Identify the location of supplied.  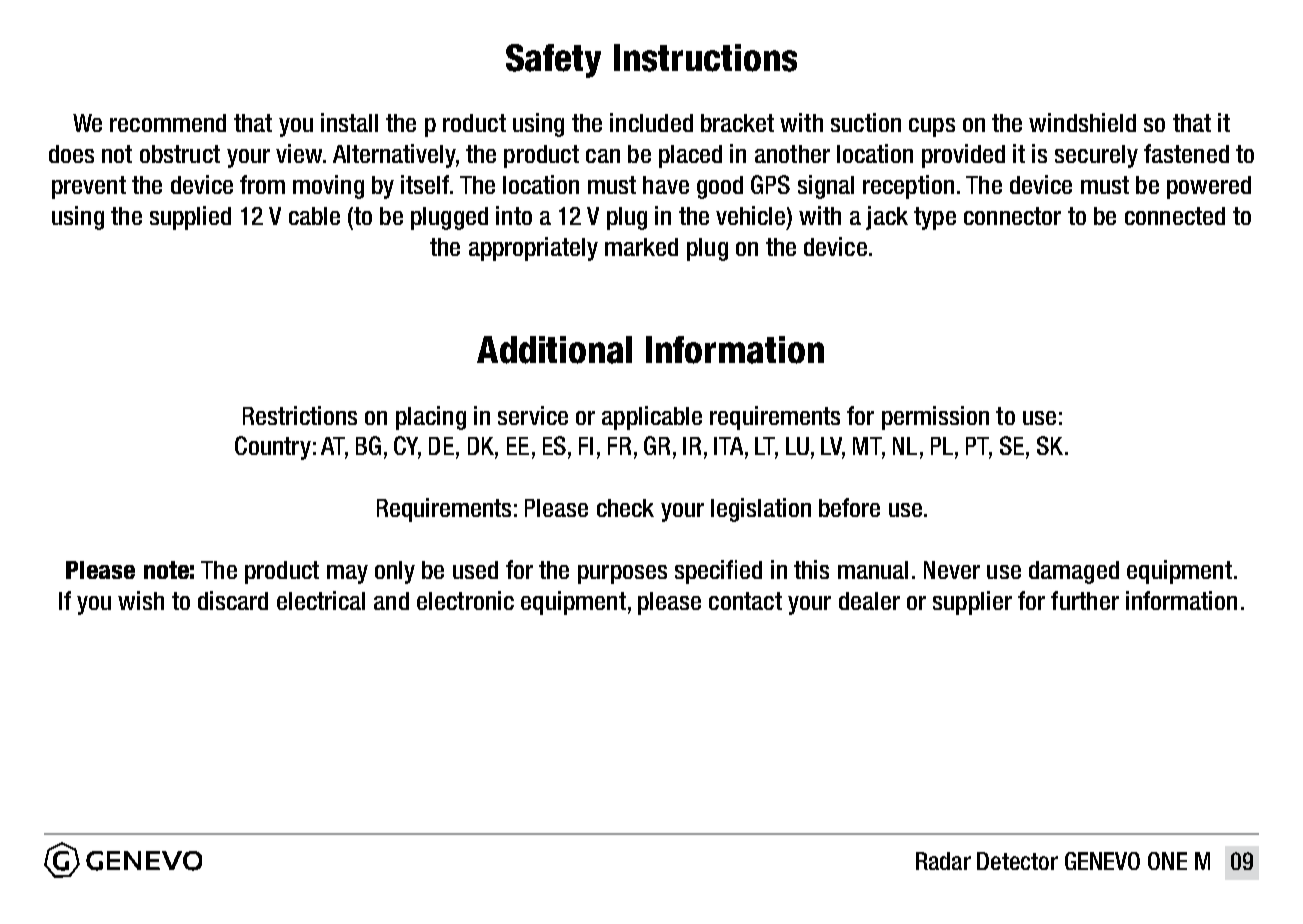
(190, 218).
